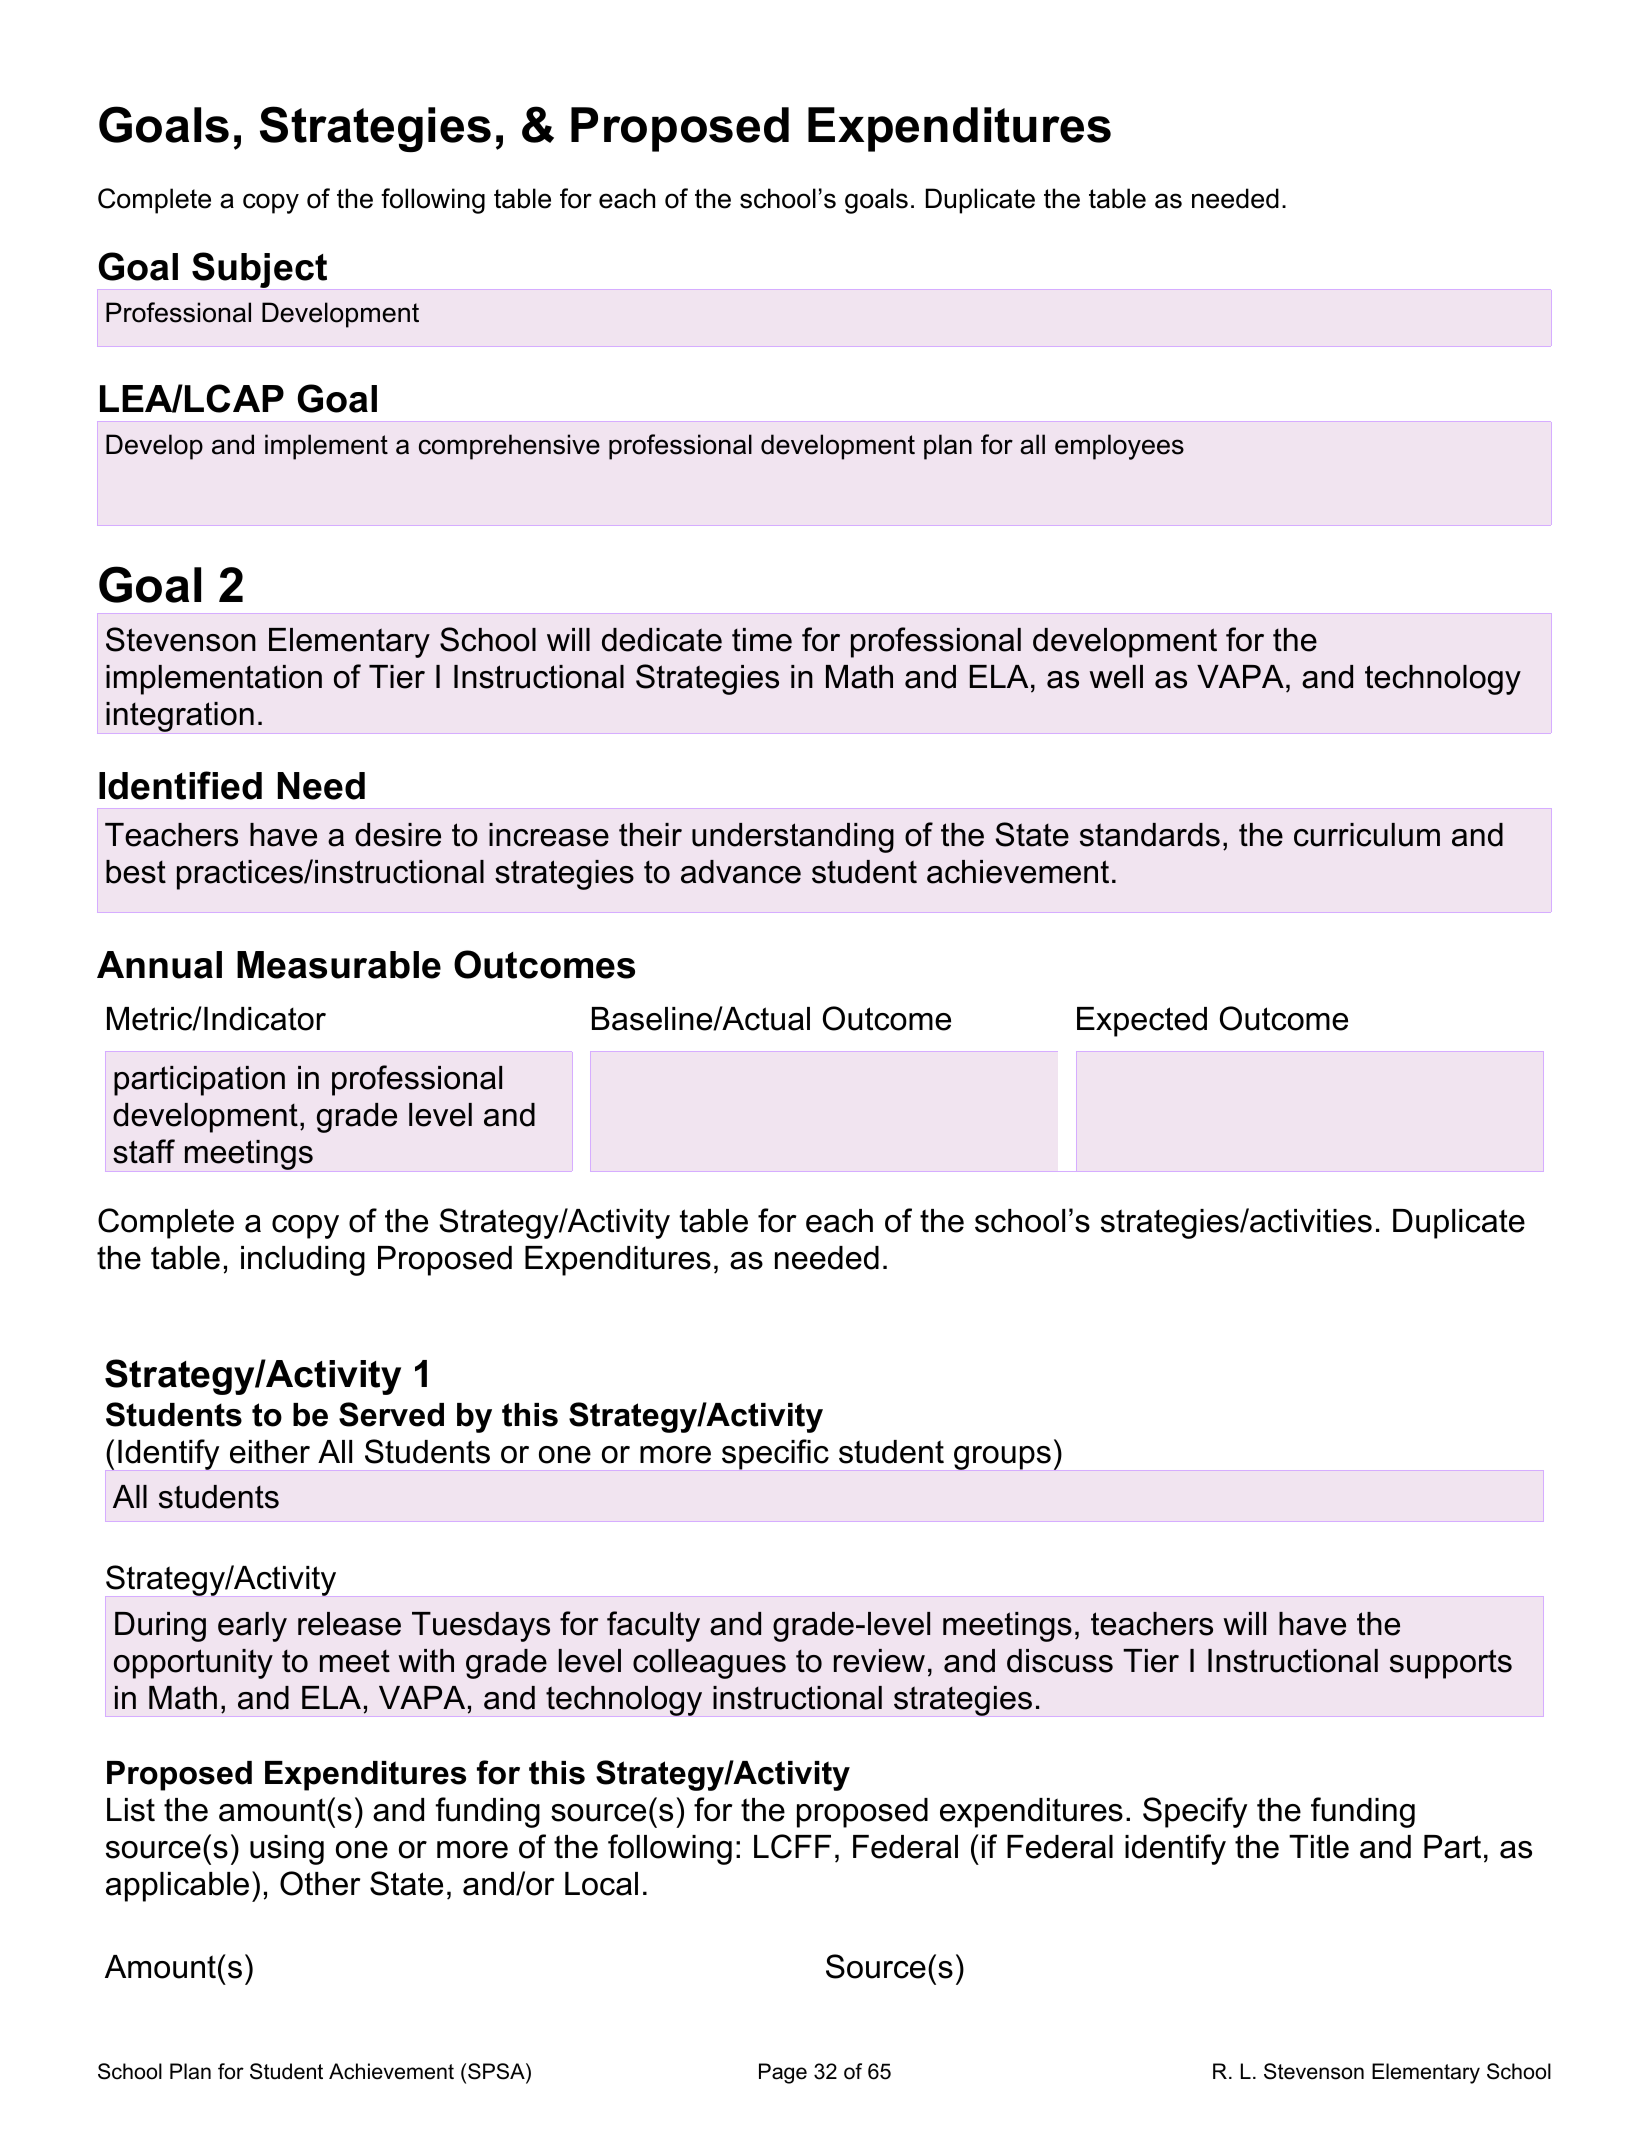 The height and width of the page is (2133, 1649). What do you see at coordinates (1119, 447) in the page?
I see `employees` at bounding box center [1119, 447].
